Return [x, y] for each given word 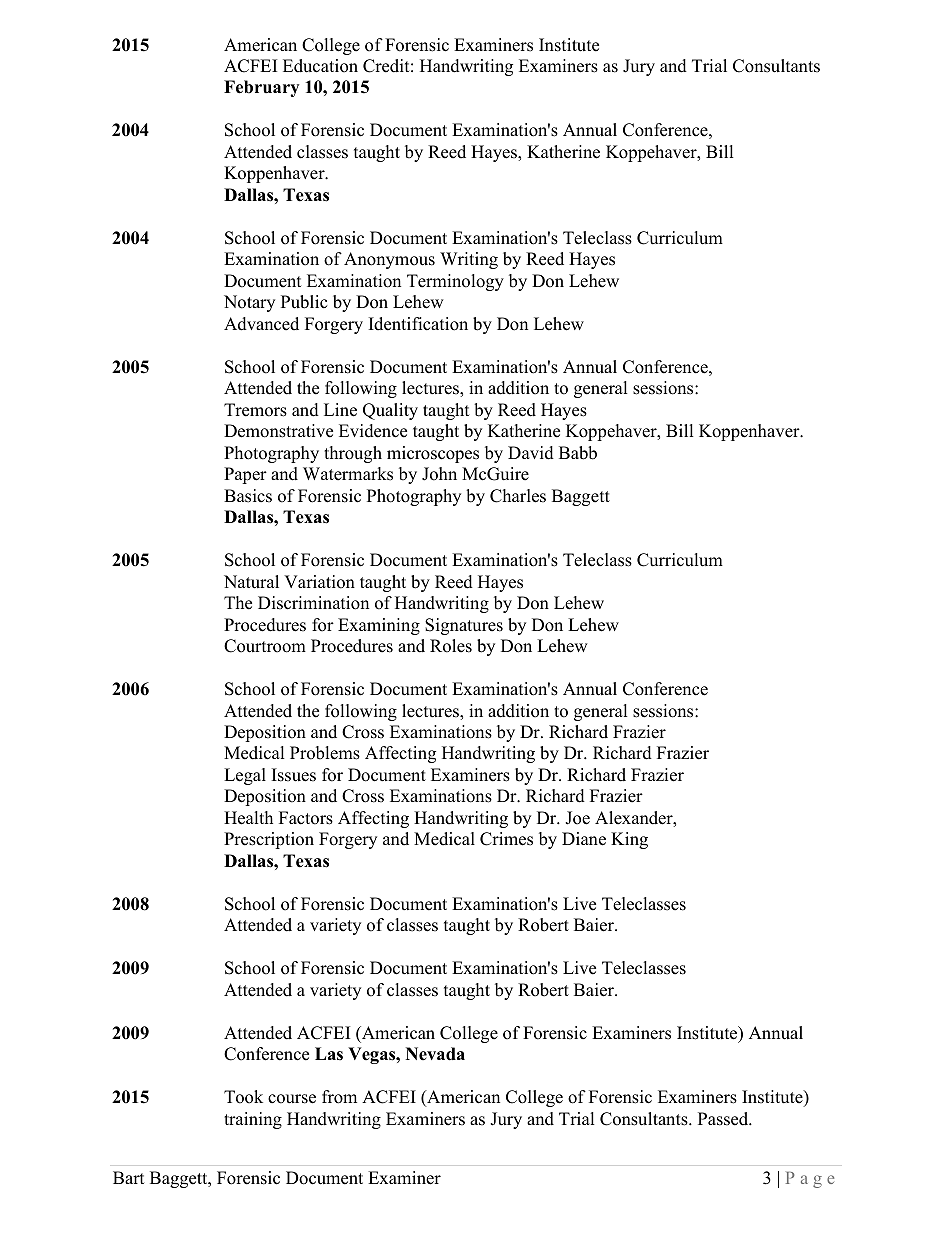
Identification [418, 324]
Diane [584, 839]
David [531, 453]
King [629, 840]
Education [320, 66]
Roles [451, 646]
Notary [249, 303]
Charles [518, 496]
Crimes [506, 839]
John [439, 474]
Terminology [455, 282]
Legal [245, 776]
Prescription [269, 840]
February [261, 88]
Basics [248, 496]
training [253, 1120]
